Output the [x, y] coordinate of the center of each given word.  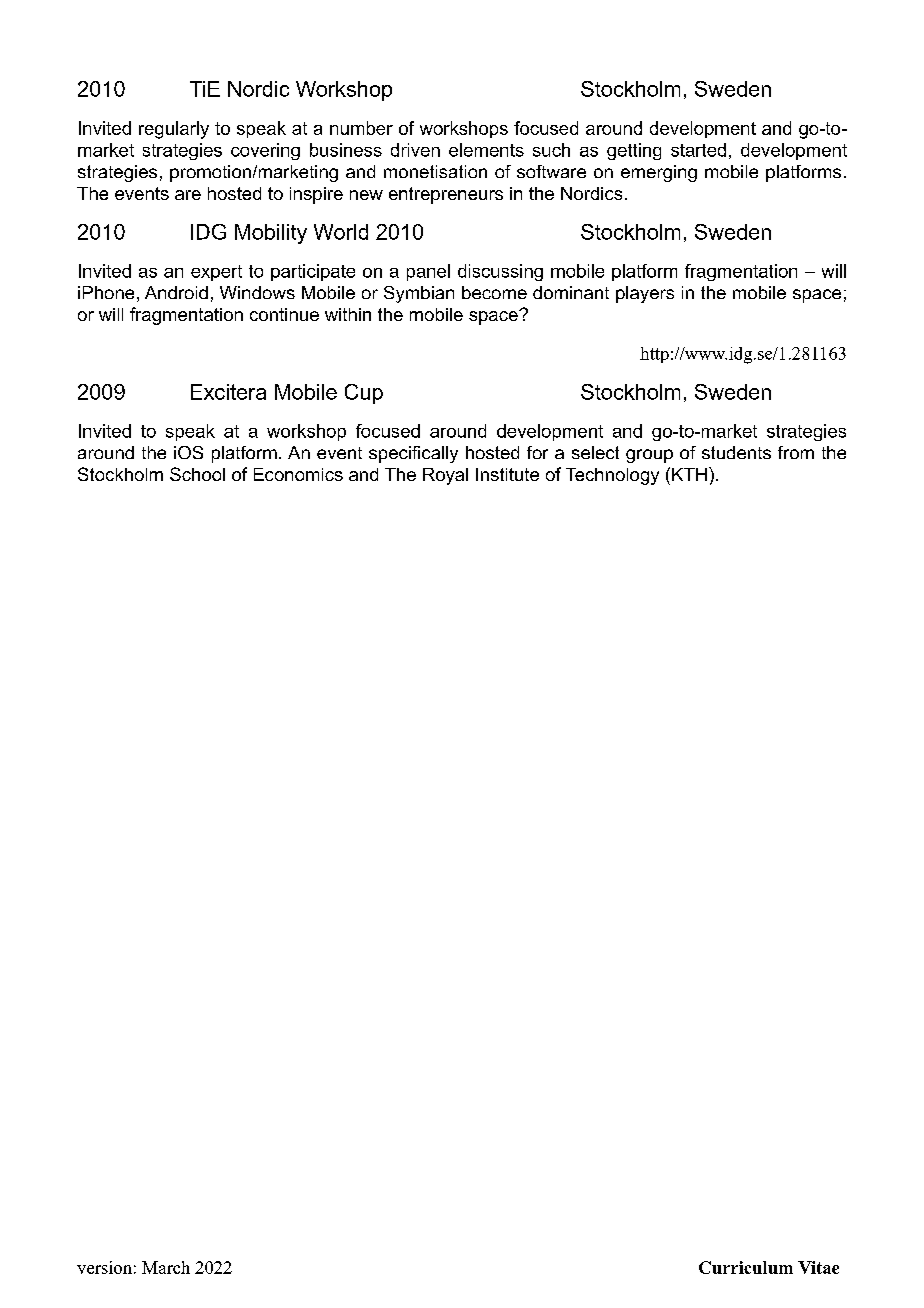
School [197, 474]
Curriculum [746, 1267]
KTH [689, 474]
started [698, 150]
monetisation [435, 171]
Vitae [818, 1267]
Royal [445, 476]
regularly [174, 130]
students [736, 452]
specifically [413, 454]
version [104, 1267]
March [166, 1267]
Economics [298, 474]
